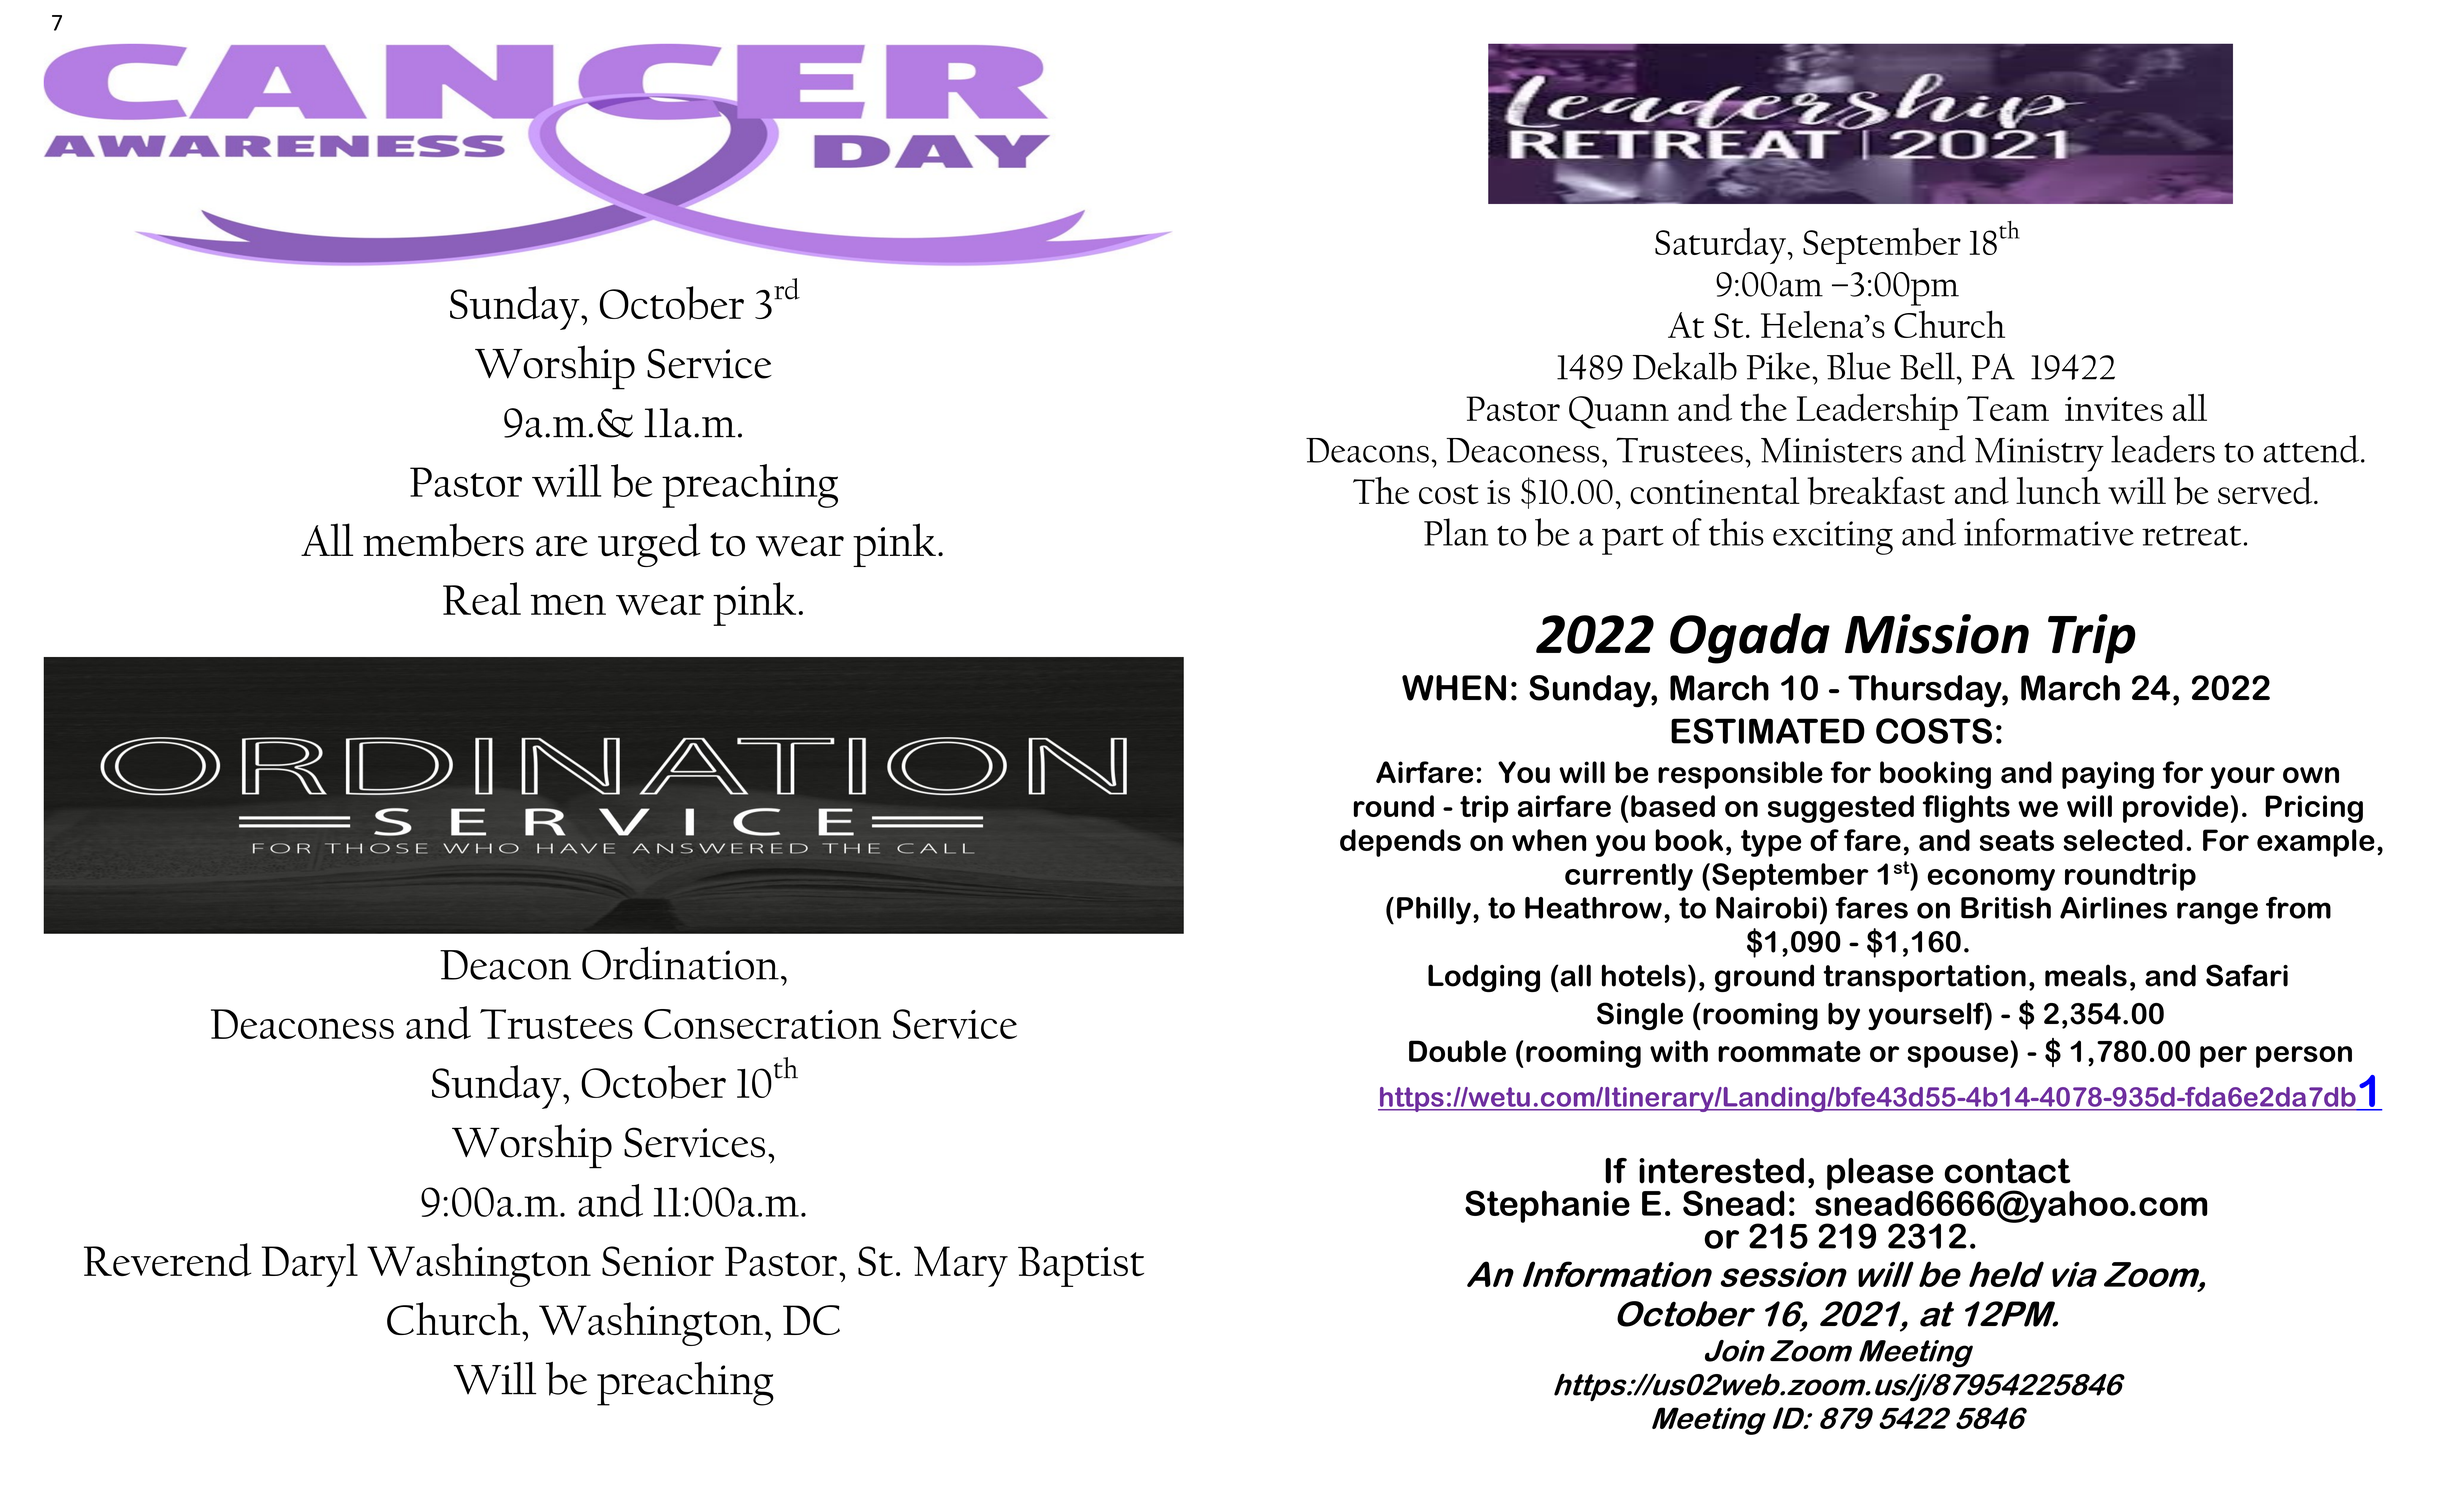 Image resolution: width=2455 pixels, height=1491 pixels. Describe the element at coordinates (1400, 843) in the image. I see `depends` at that location.
